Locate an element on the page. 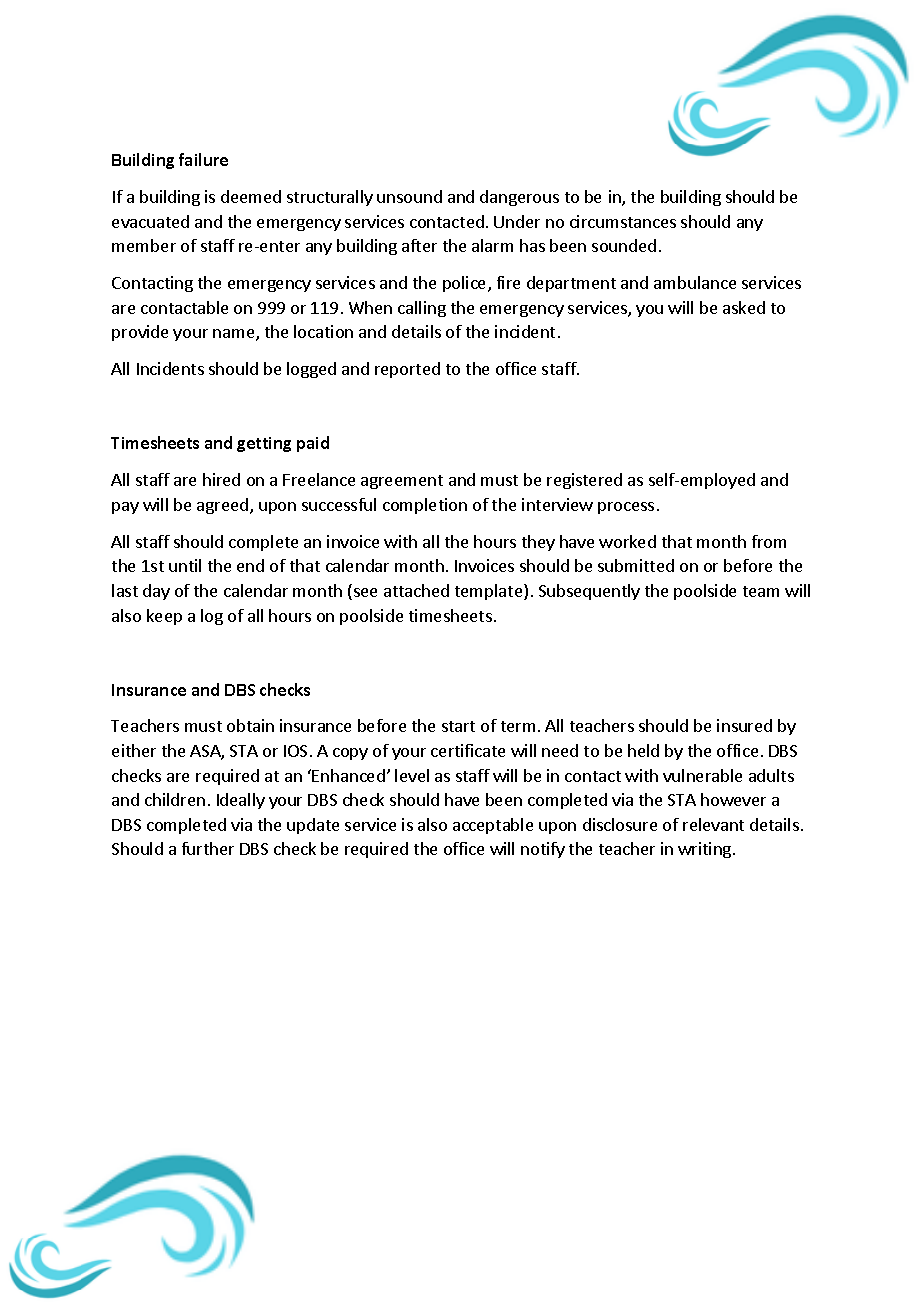 Image resolution: width=924 pixels, height=1308 pixels. circumstances is located at coordinates (623, 221).
